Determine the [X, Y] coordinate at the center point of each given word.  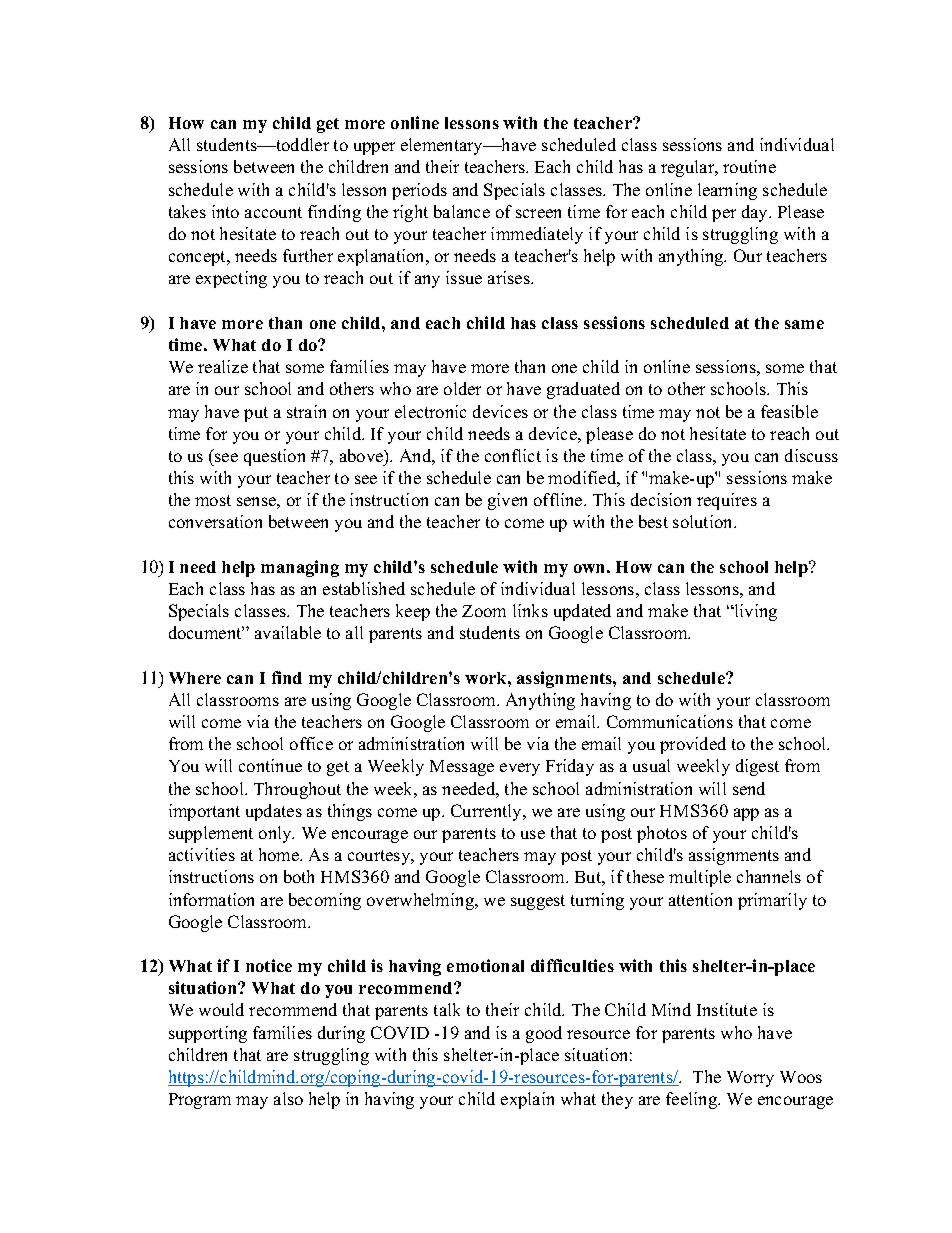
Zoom [484, 611]
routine [749, 166]
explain [527, 1100]
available [288, 632]
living [754, 612]
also [288, 1098]
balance [462, 211]
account [273, 212]
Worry [750, 1079]
